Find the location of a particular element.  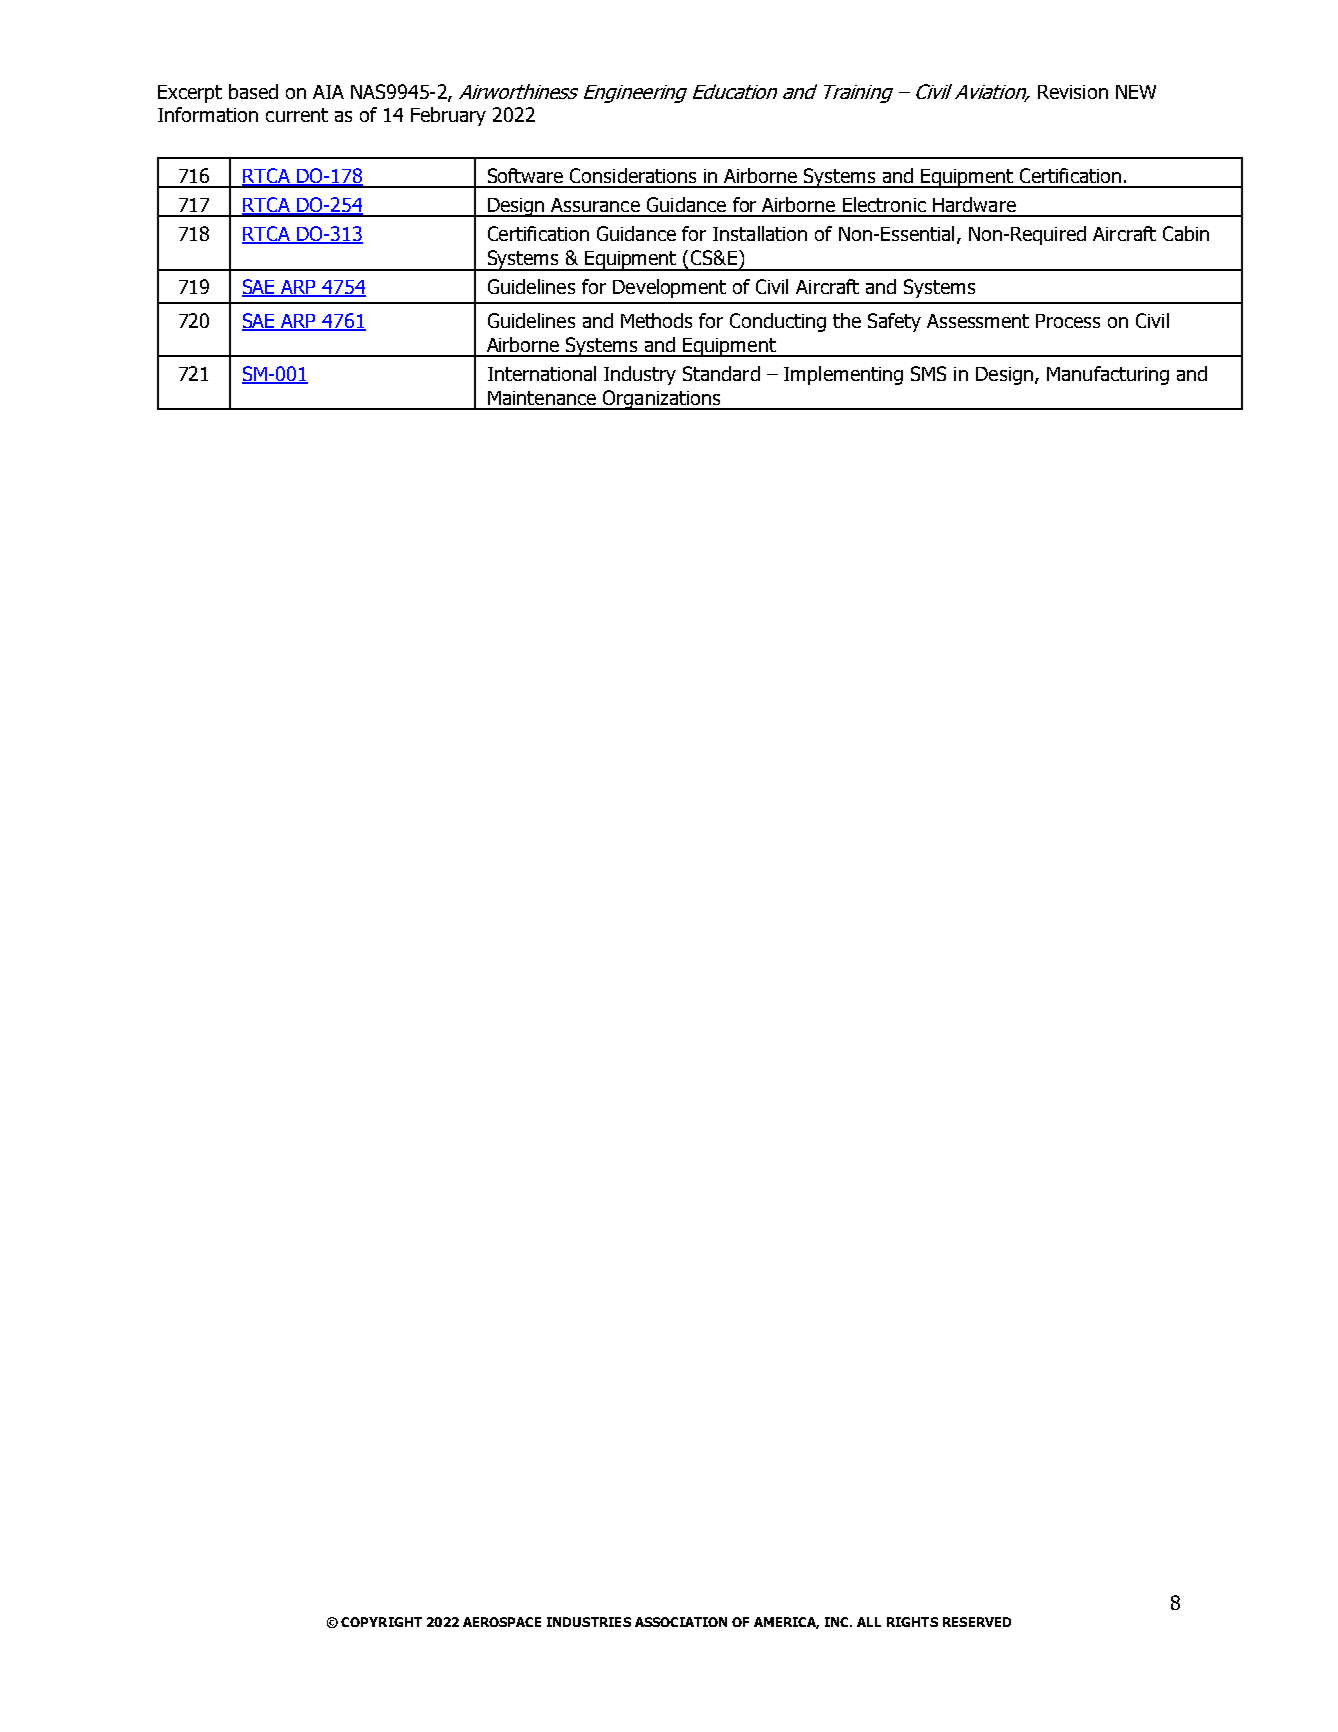

International is located at coordinates (542, 373).
